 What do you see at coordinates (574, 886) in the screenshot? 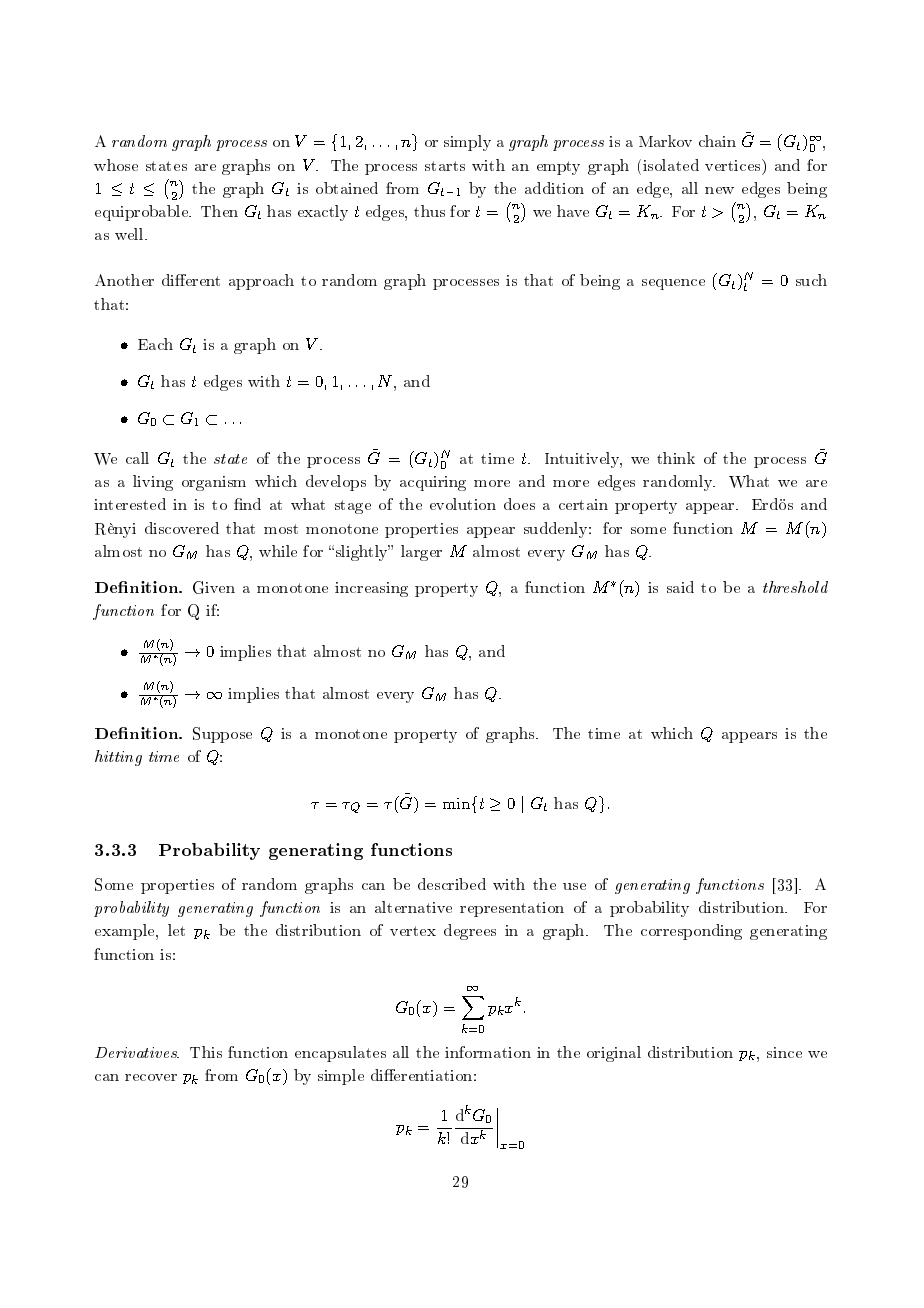
I see `use` at bounding box center [574, 886].
